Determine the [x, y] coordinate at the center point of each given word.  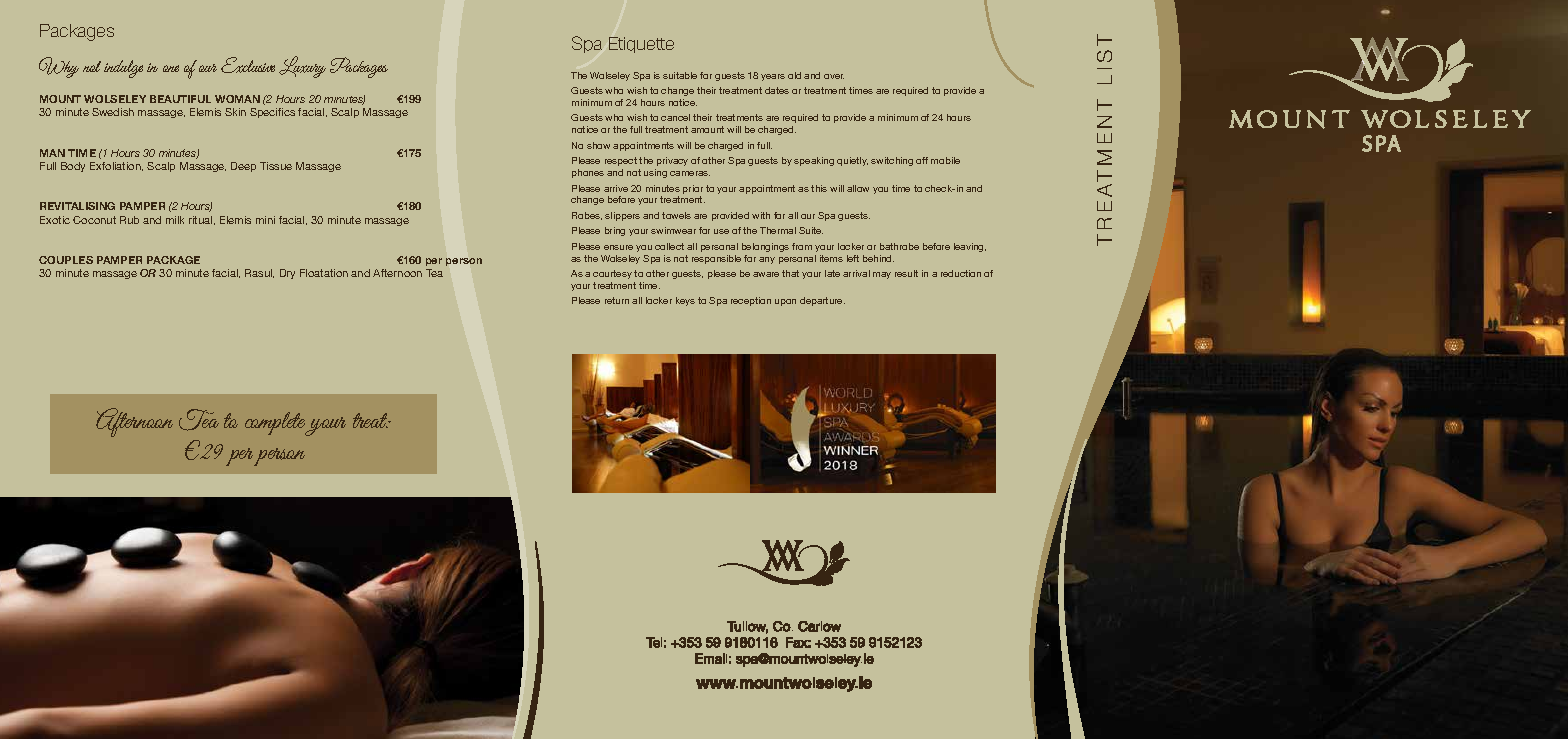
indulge [123, 69]
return [617, 300]
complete [277, 424]
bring [615, 231]
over [834, 76]
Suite [811, 230]
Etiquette [641, 45]
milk [175, 220]
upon [785, 302]
